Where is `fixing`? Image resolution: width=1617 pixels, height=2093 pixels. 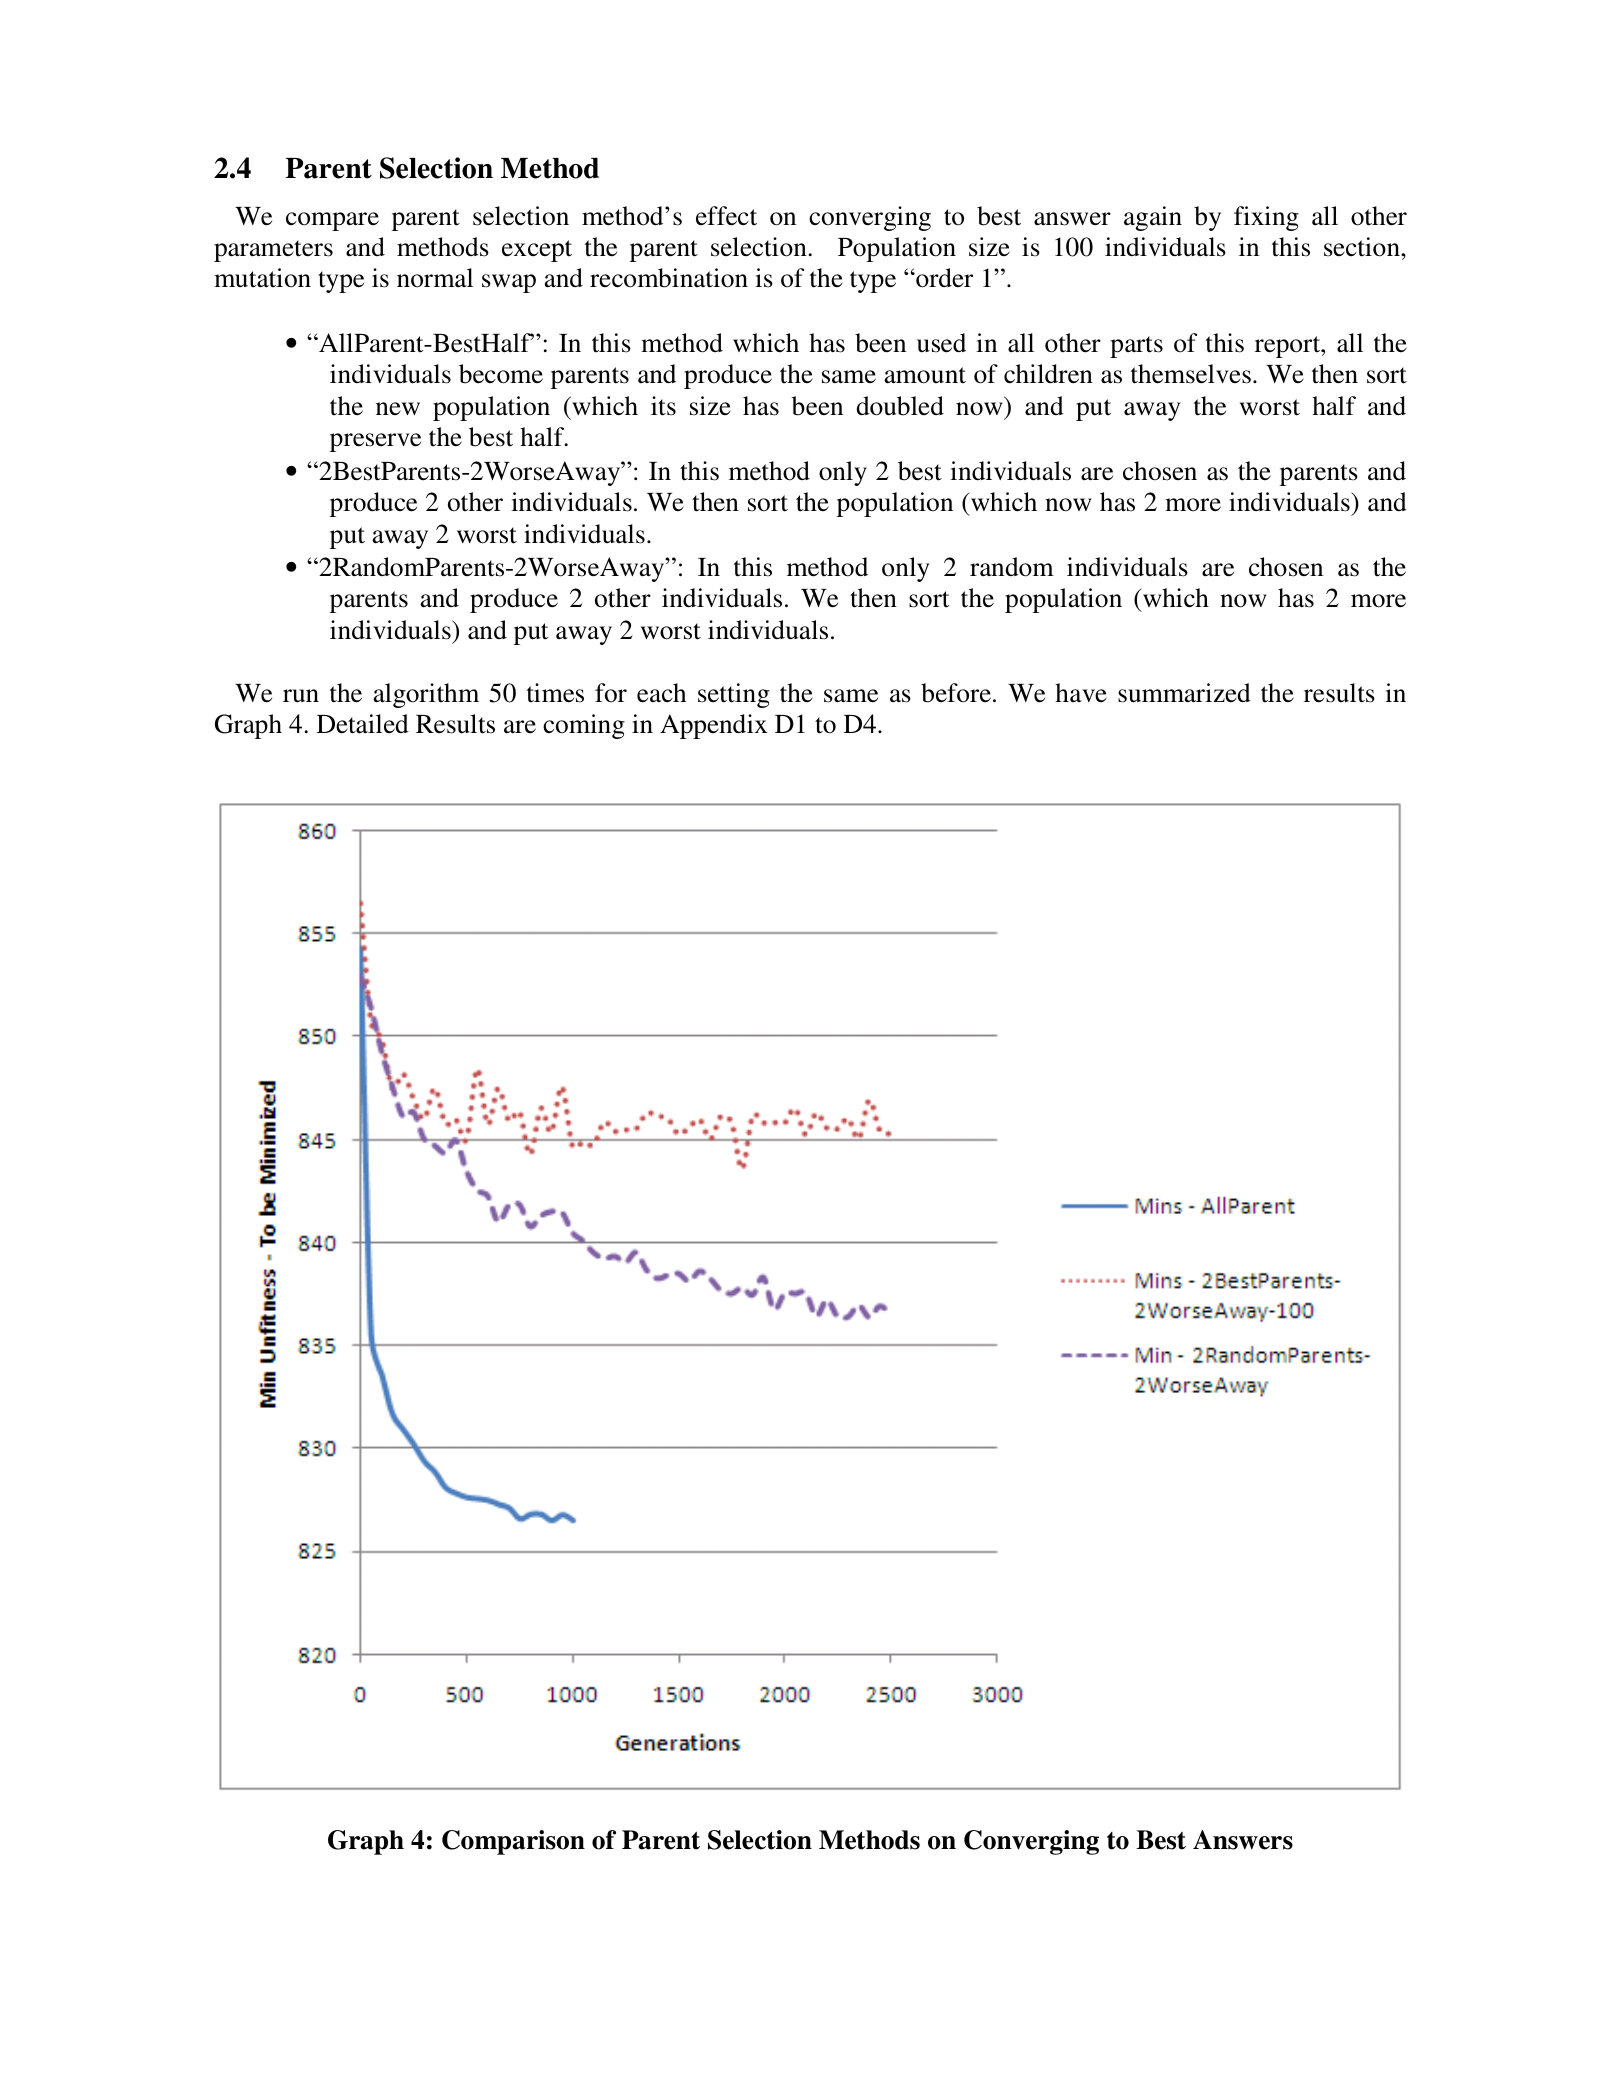 fixing is located at coordinates (1266, 218).
